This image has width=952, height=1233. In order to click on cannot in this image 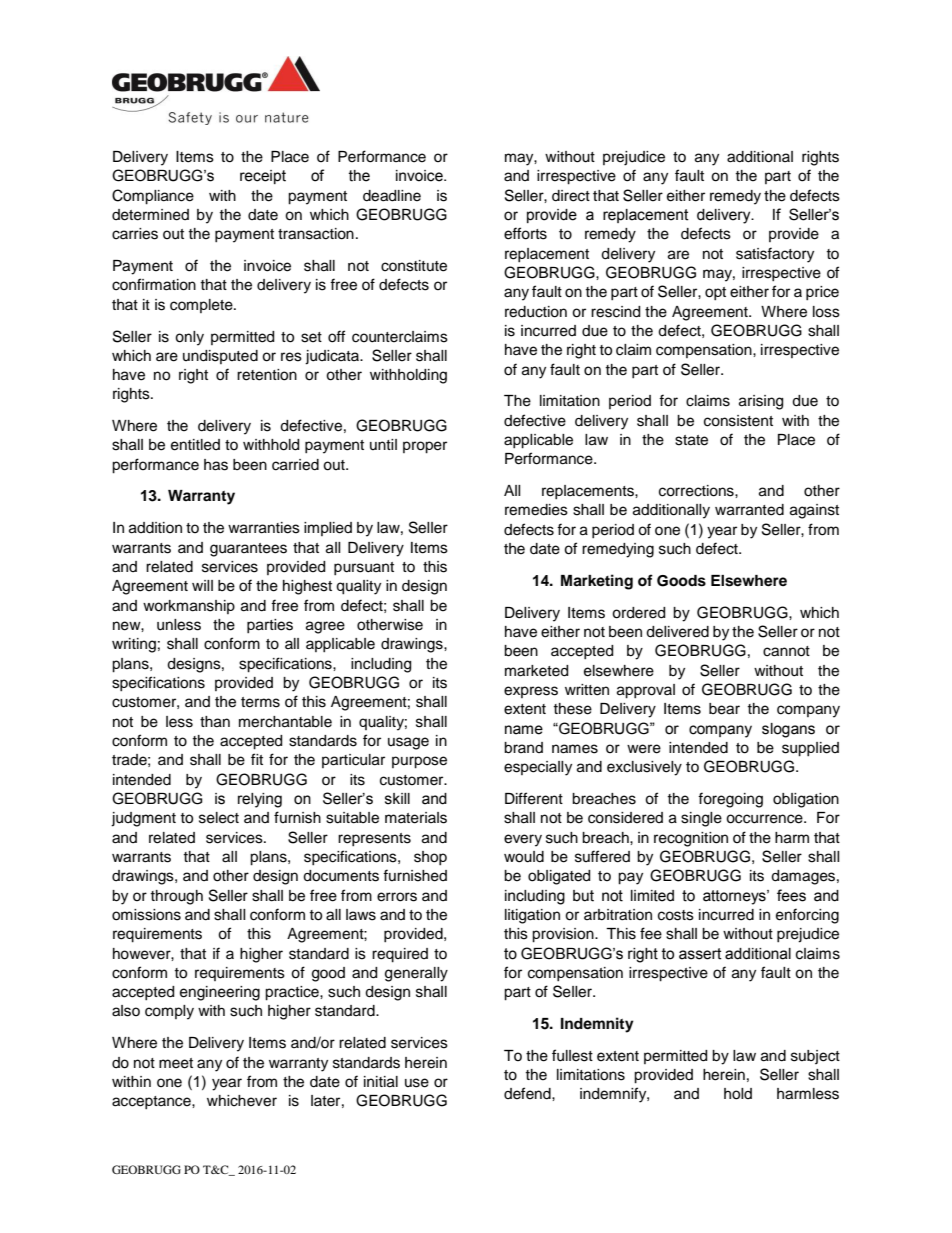, I will do `click(786, 651)`.
